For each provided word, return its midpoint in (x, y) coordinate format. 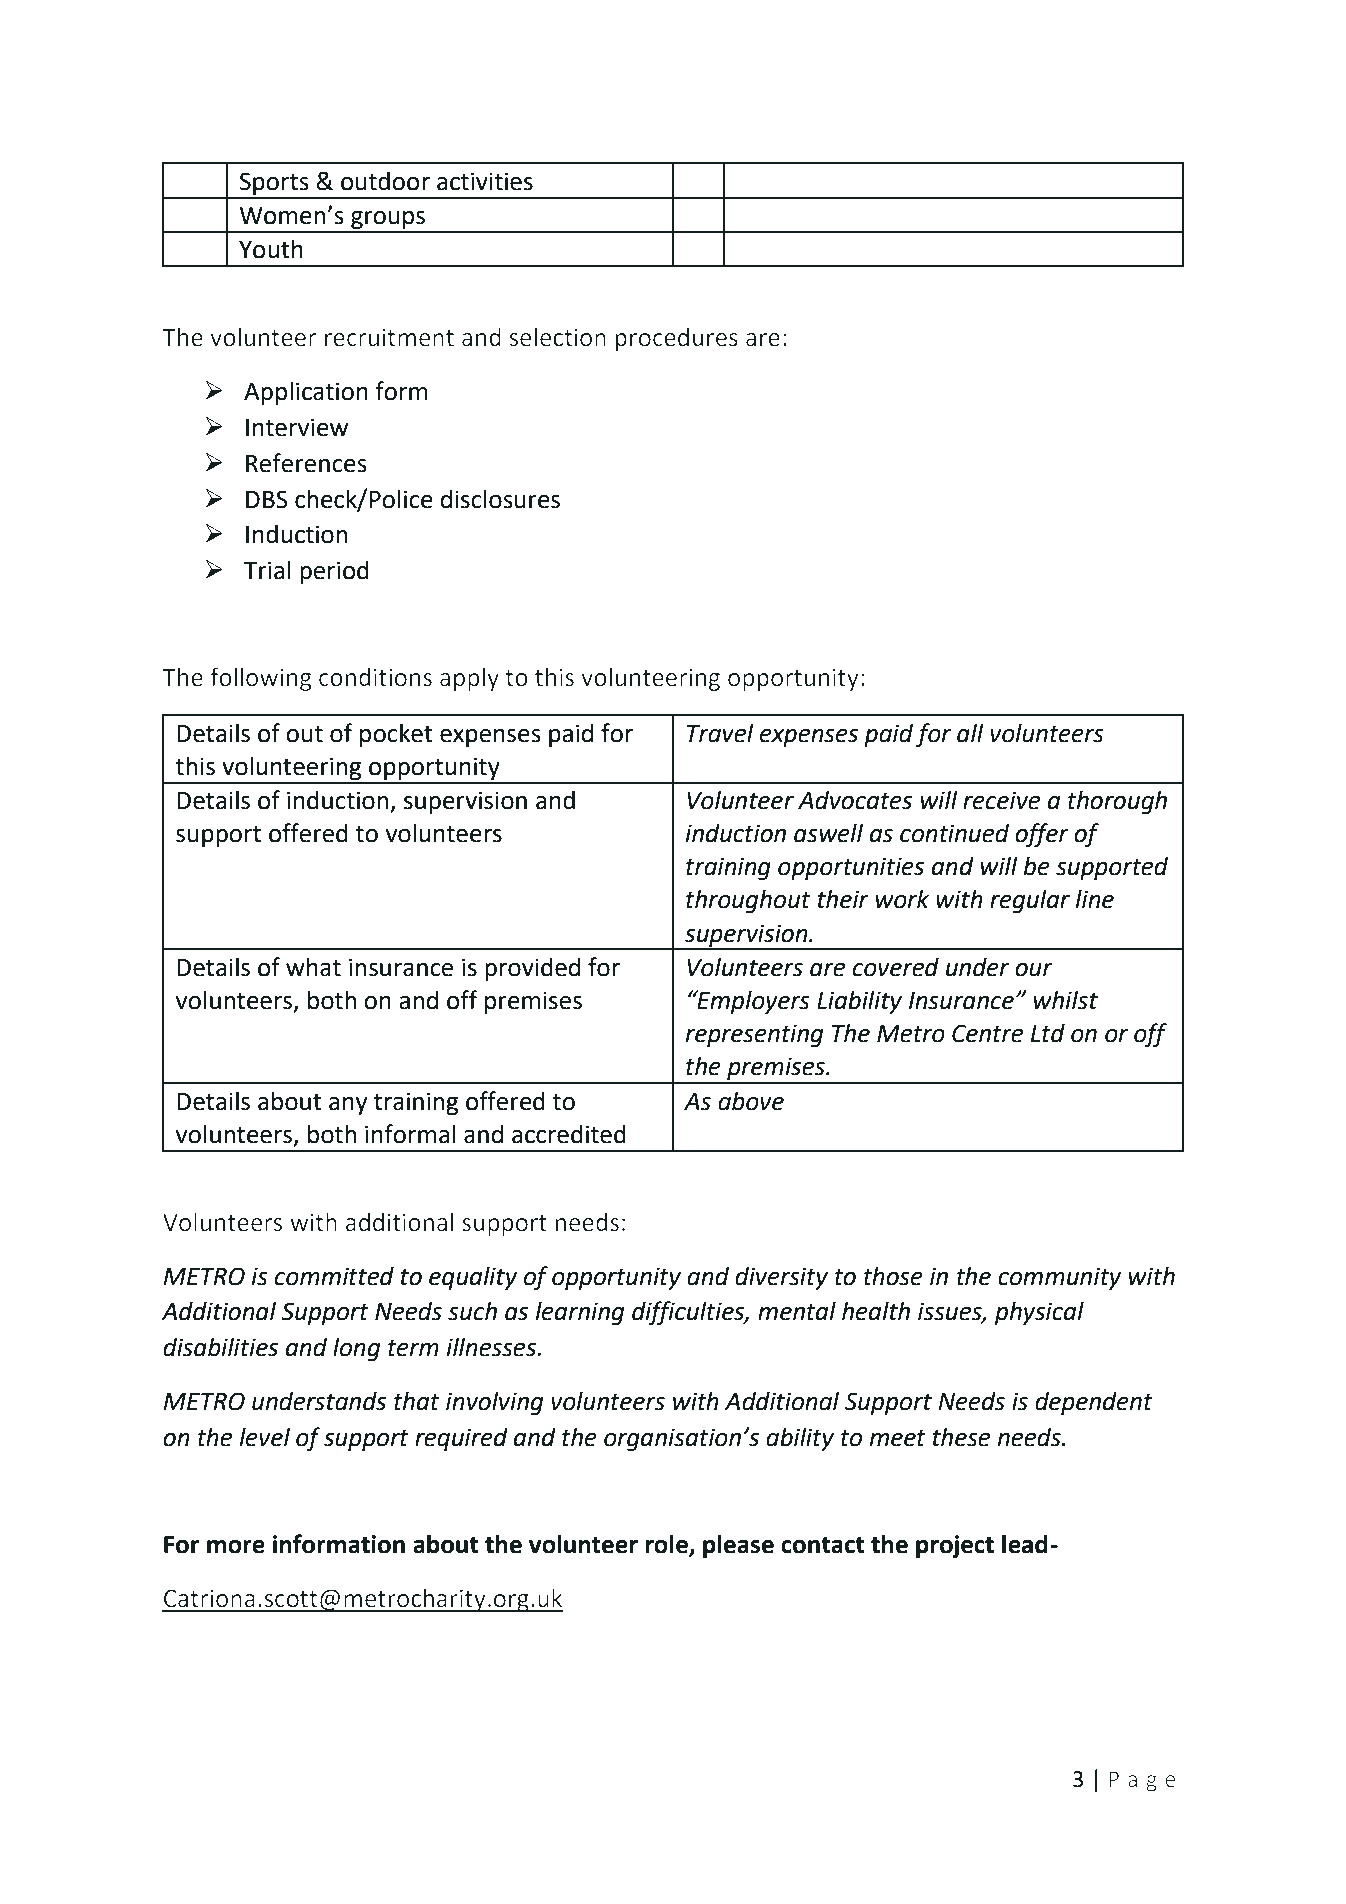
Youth (271, 249)
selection (558, 337)
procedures (676, 339)
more (236, 1547)
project (955, 1546)
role (668, 1545)
